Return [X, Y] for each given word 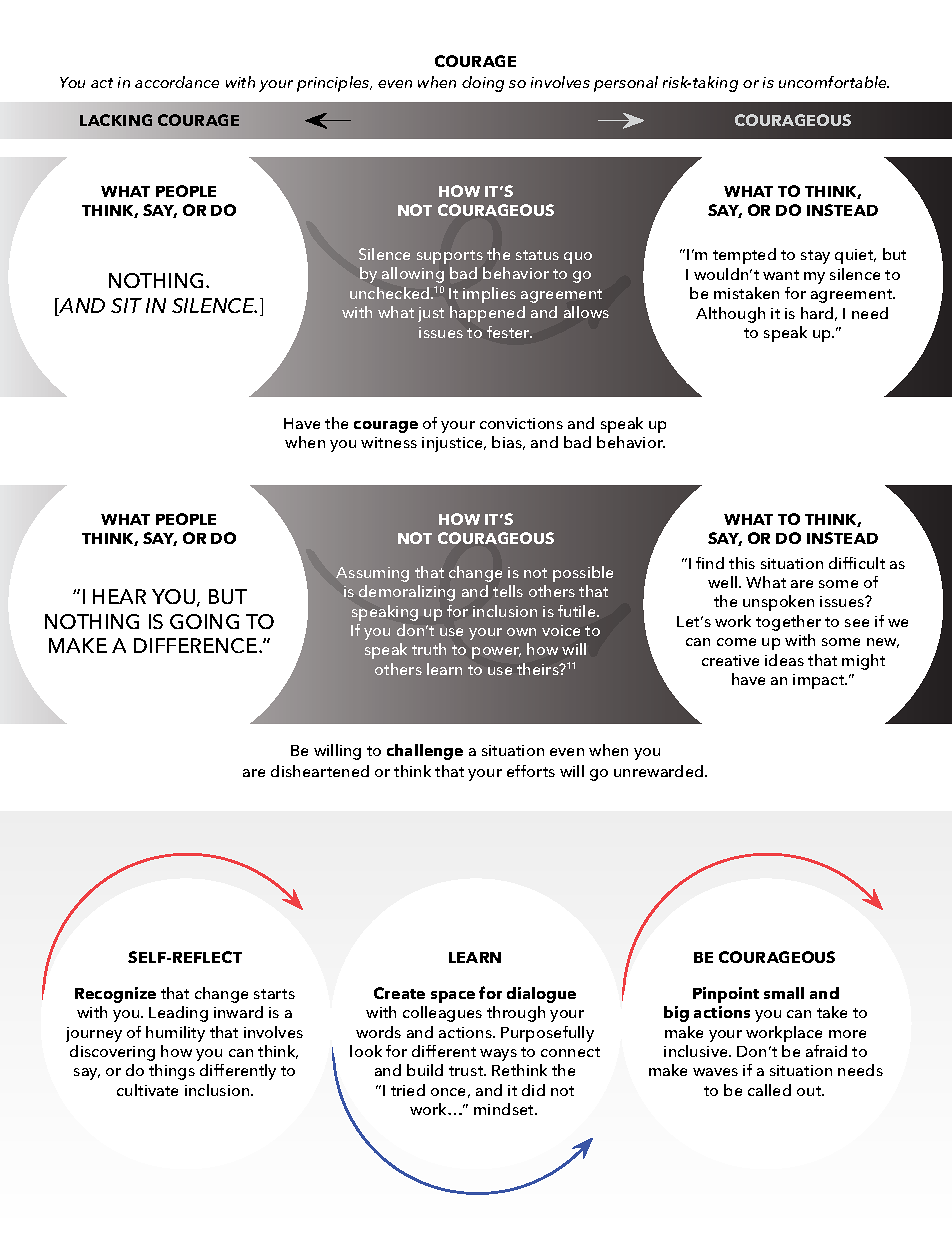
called [769, 1090]
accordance [177, 82]
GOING [204, 621]
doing [483, 84]
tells [508, 591]
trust [467, 1071]
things [172, 1072]
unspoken [778, 603]
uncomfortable [834, 82]
